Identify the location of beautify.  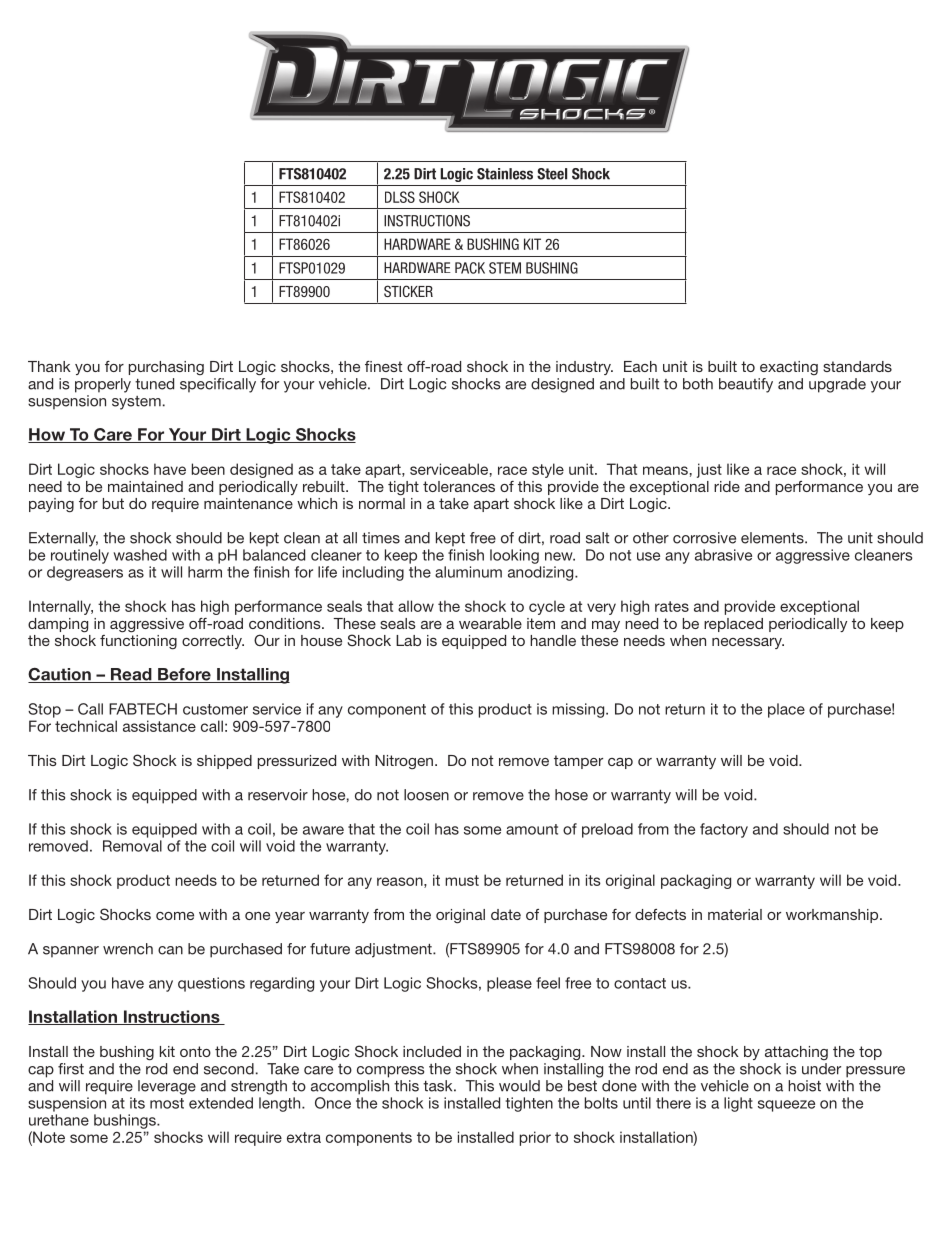
(746, 385).
